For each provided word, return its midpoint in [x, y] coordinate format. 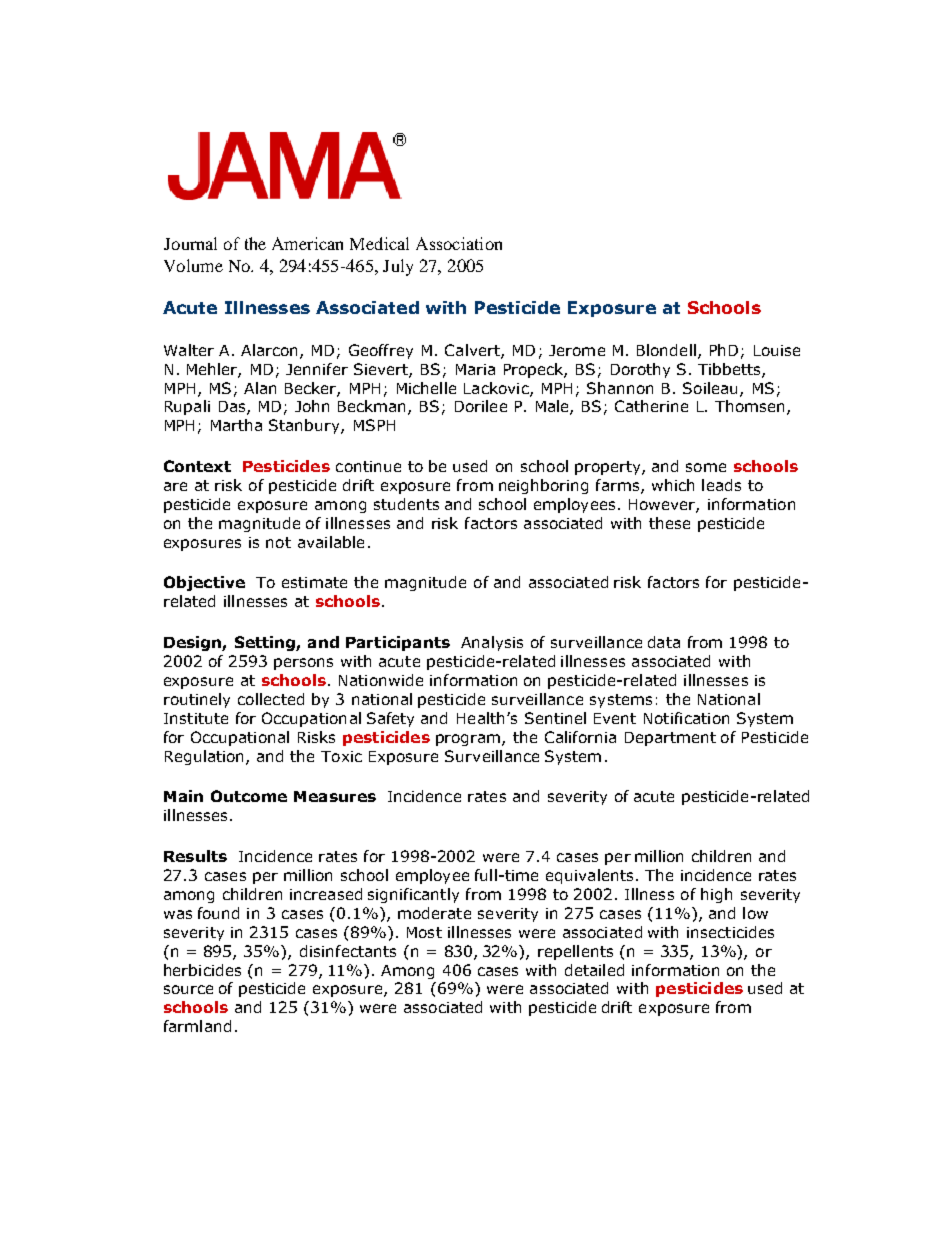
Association [459, 243]
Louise [777, 350]
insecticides [730, 932]
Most [424, 932]
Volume [193, 265]
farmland [197, 1026]
